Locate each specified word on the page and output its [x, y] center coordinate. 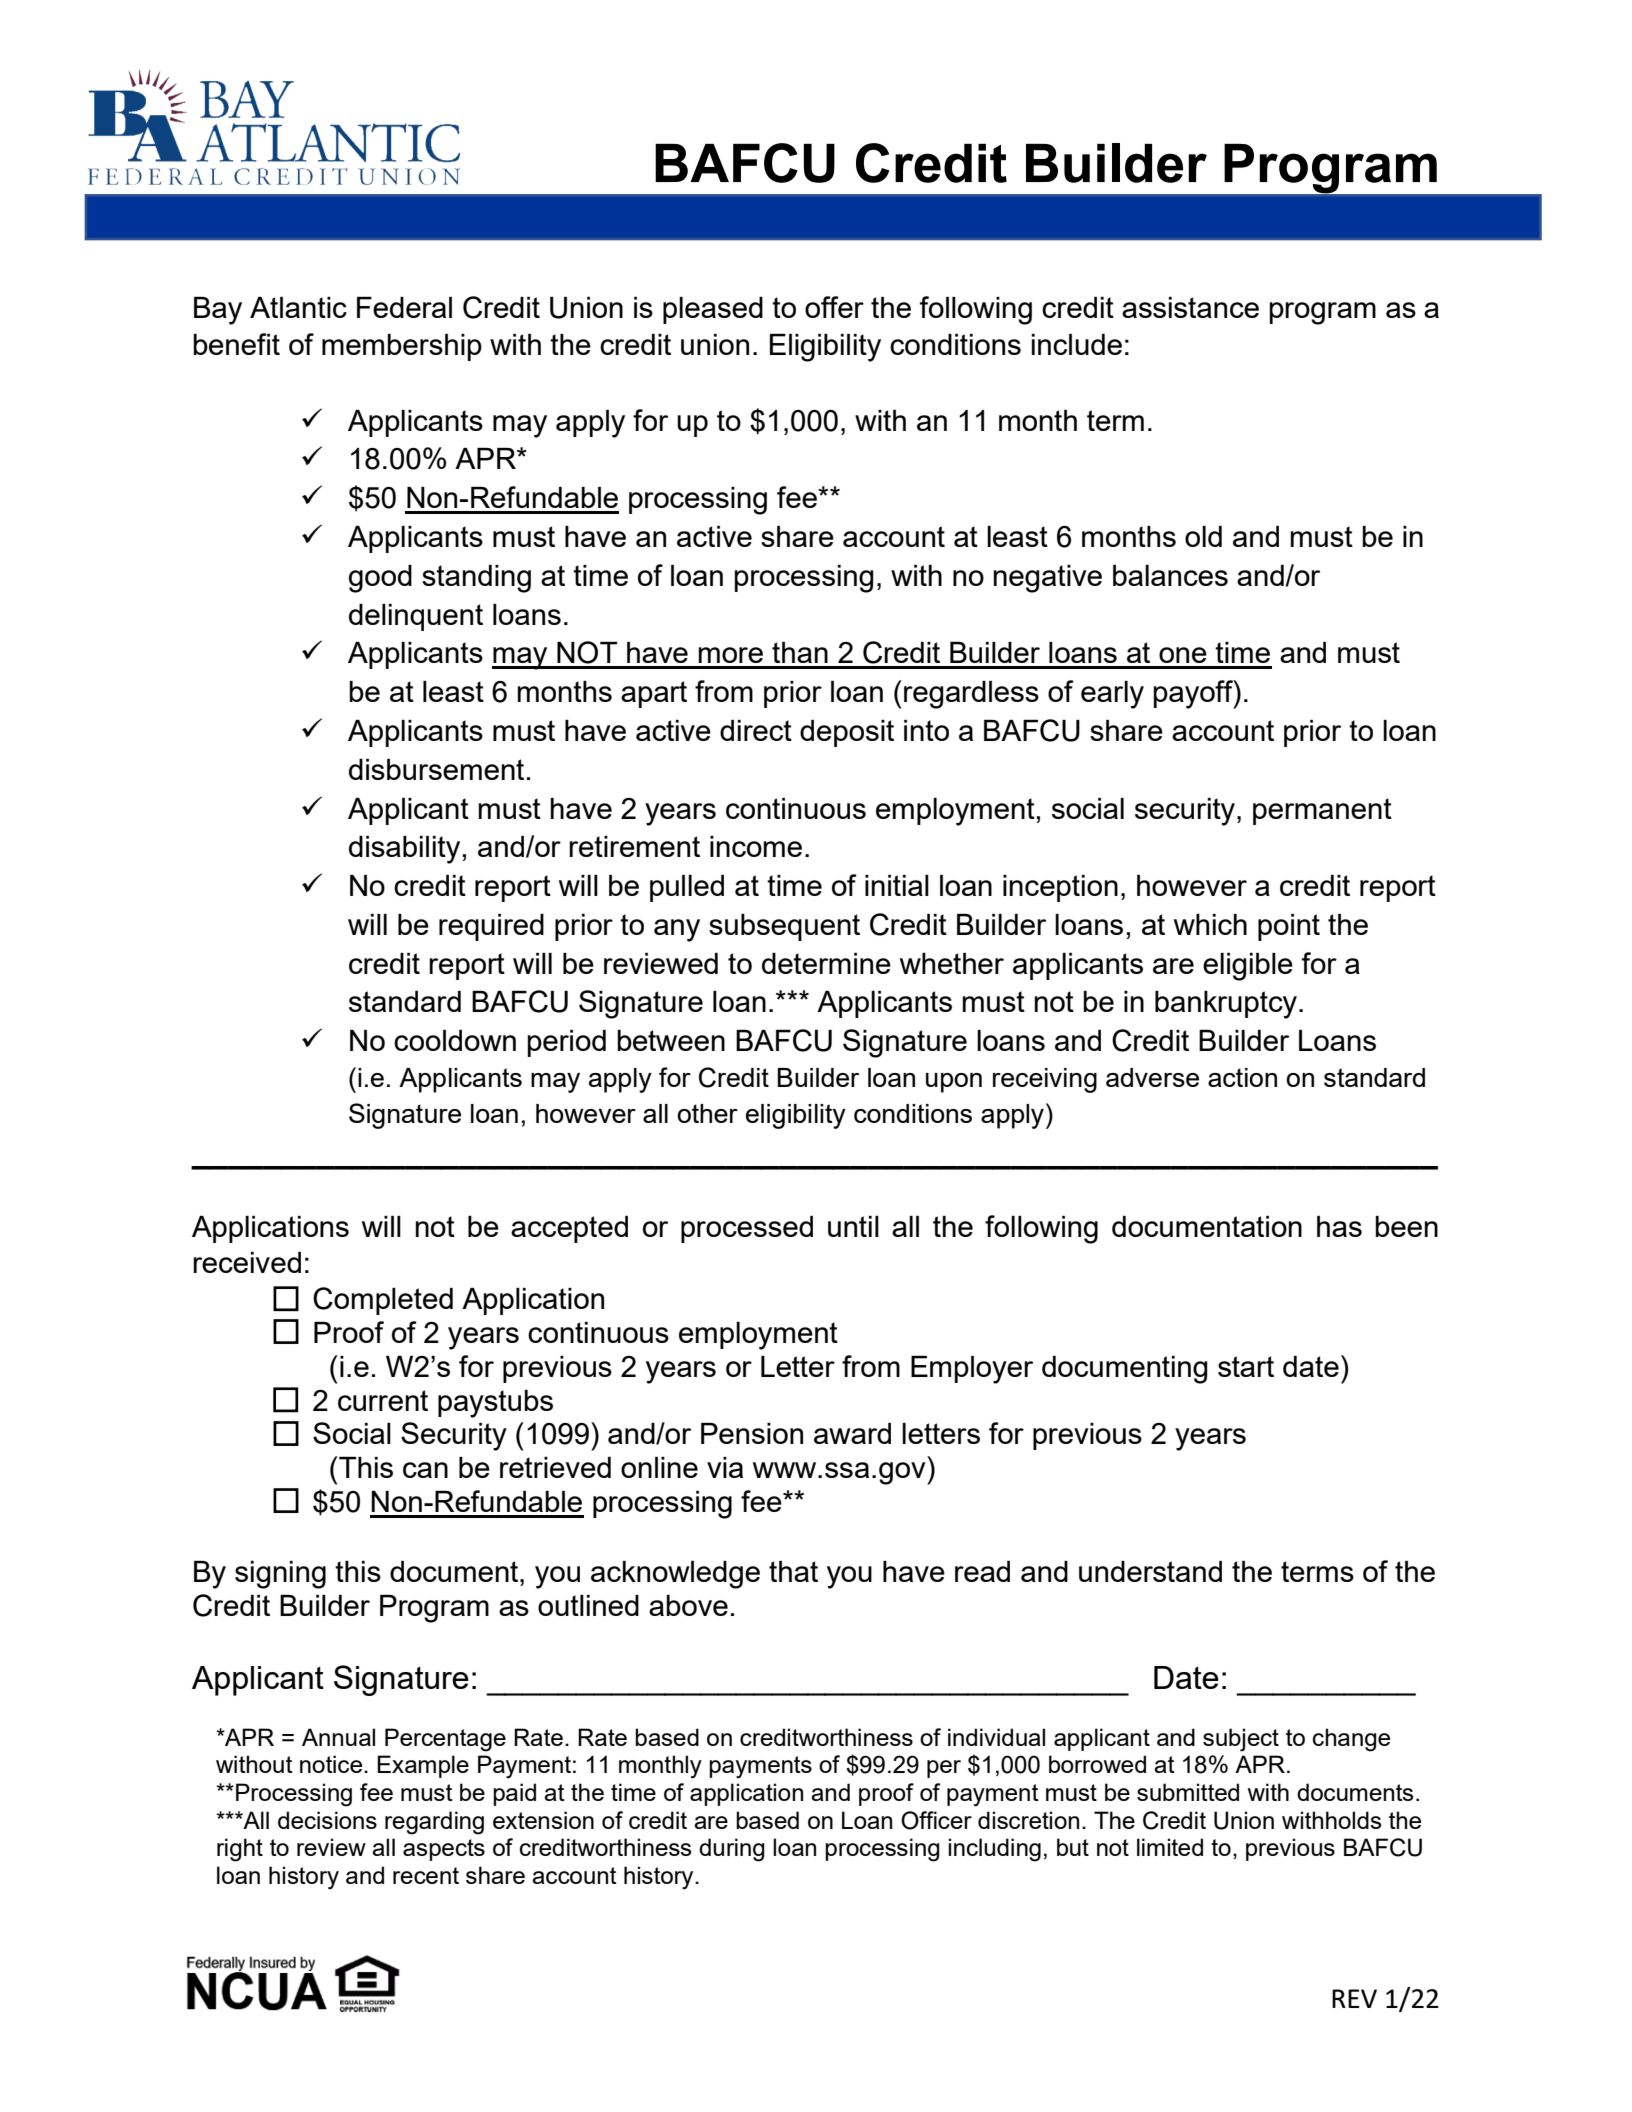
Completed [383, 1301]
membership [402, 347]
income [756, 846]
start [1246, 1366]
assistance [1190, 307]
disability [404, 850]
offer [834, 307]
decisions [327, 1820]
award [852, 1433]
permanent [1322, 811]
